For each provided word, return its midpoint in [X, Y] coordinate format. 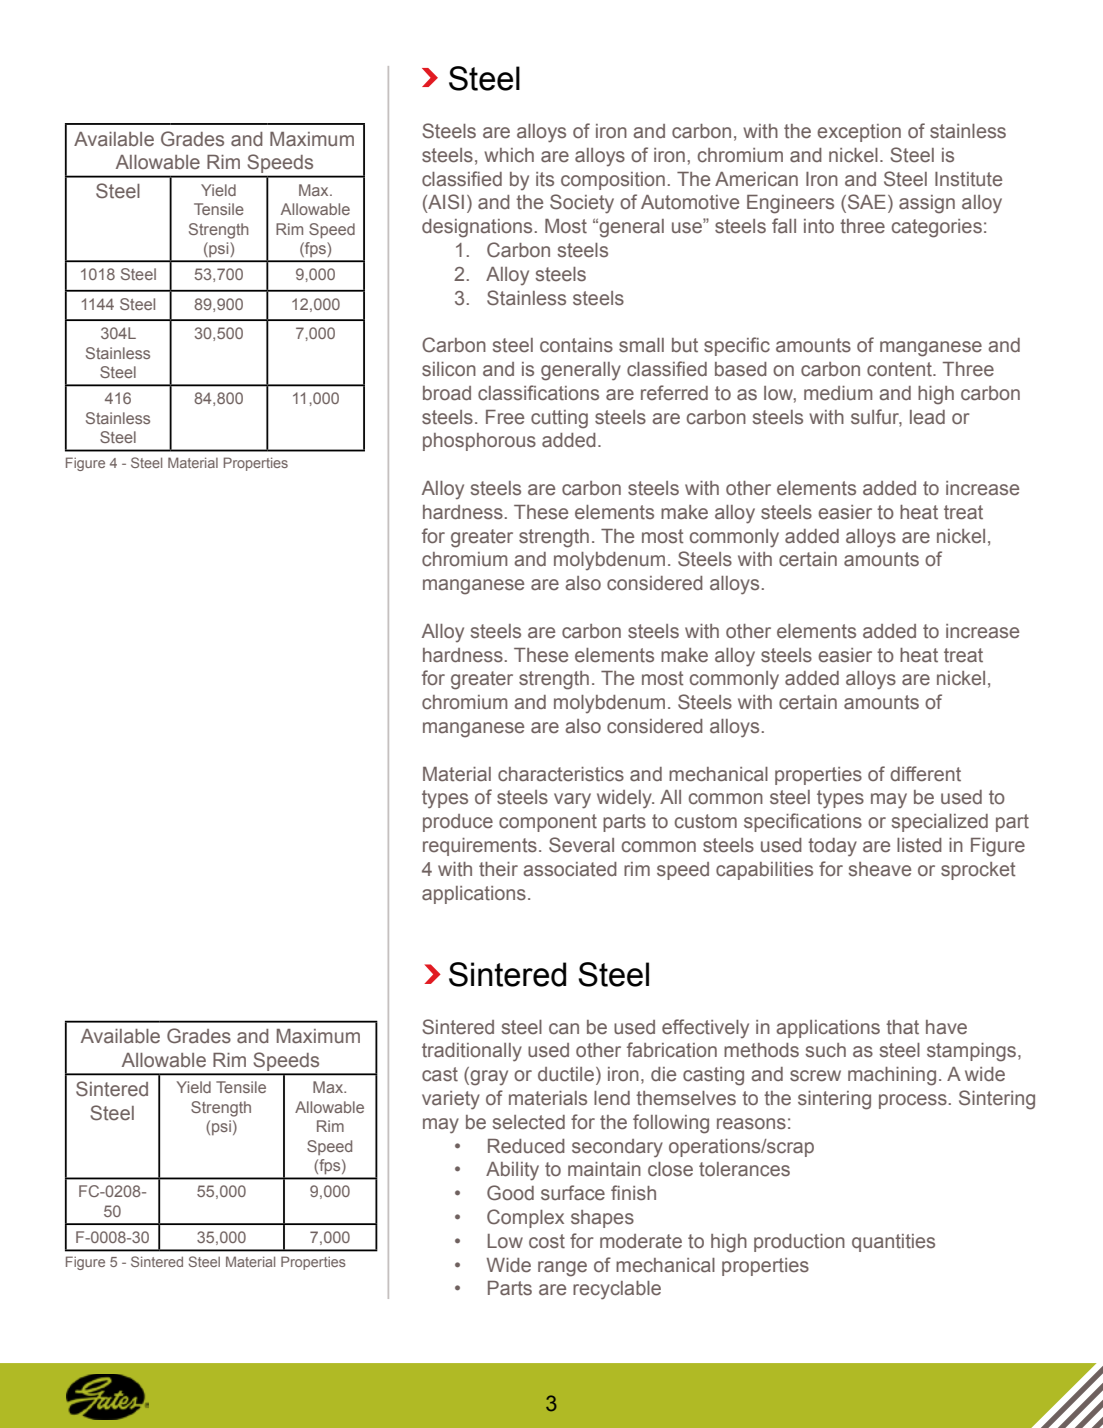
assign [927, 204]
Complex [525, 1218]
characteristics [561, 774]
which [509, 155]
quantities [893, 1243]
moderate [641, 1241]
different [925, 774]
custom [706, 821]
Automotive [690, 202]
